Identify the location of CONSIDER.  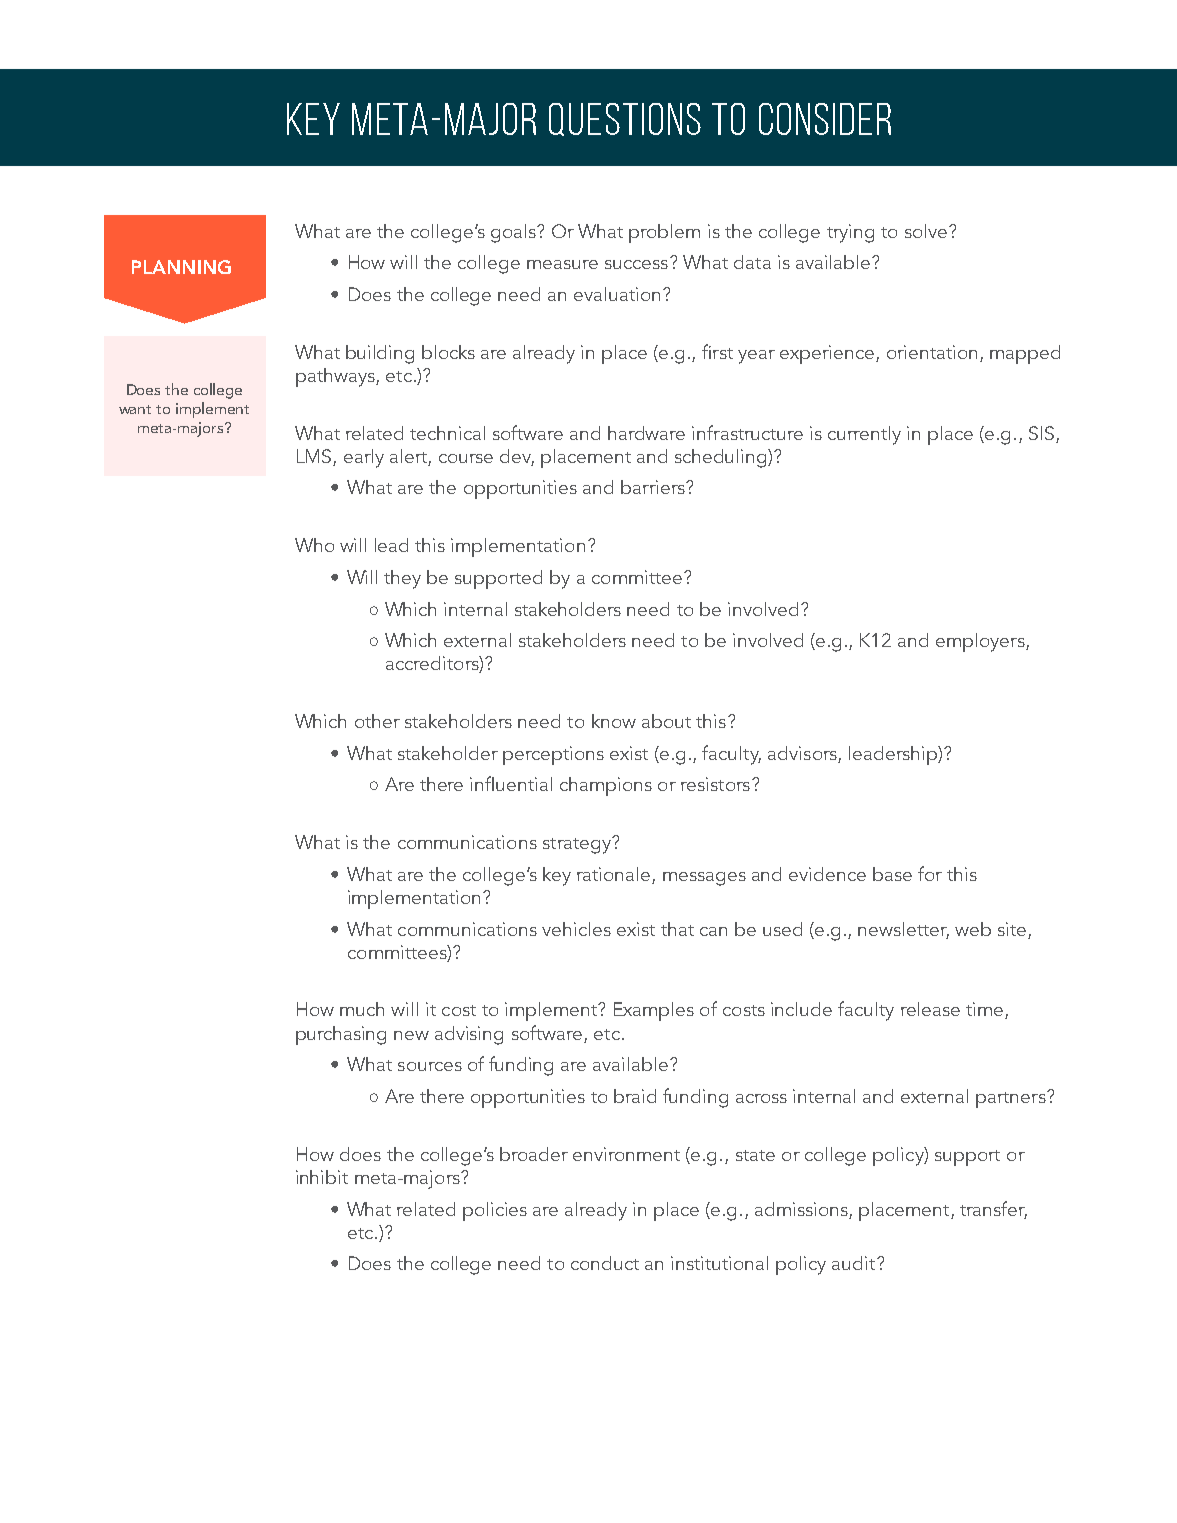
(825, 119).
